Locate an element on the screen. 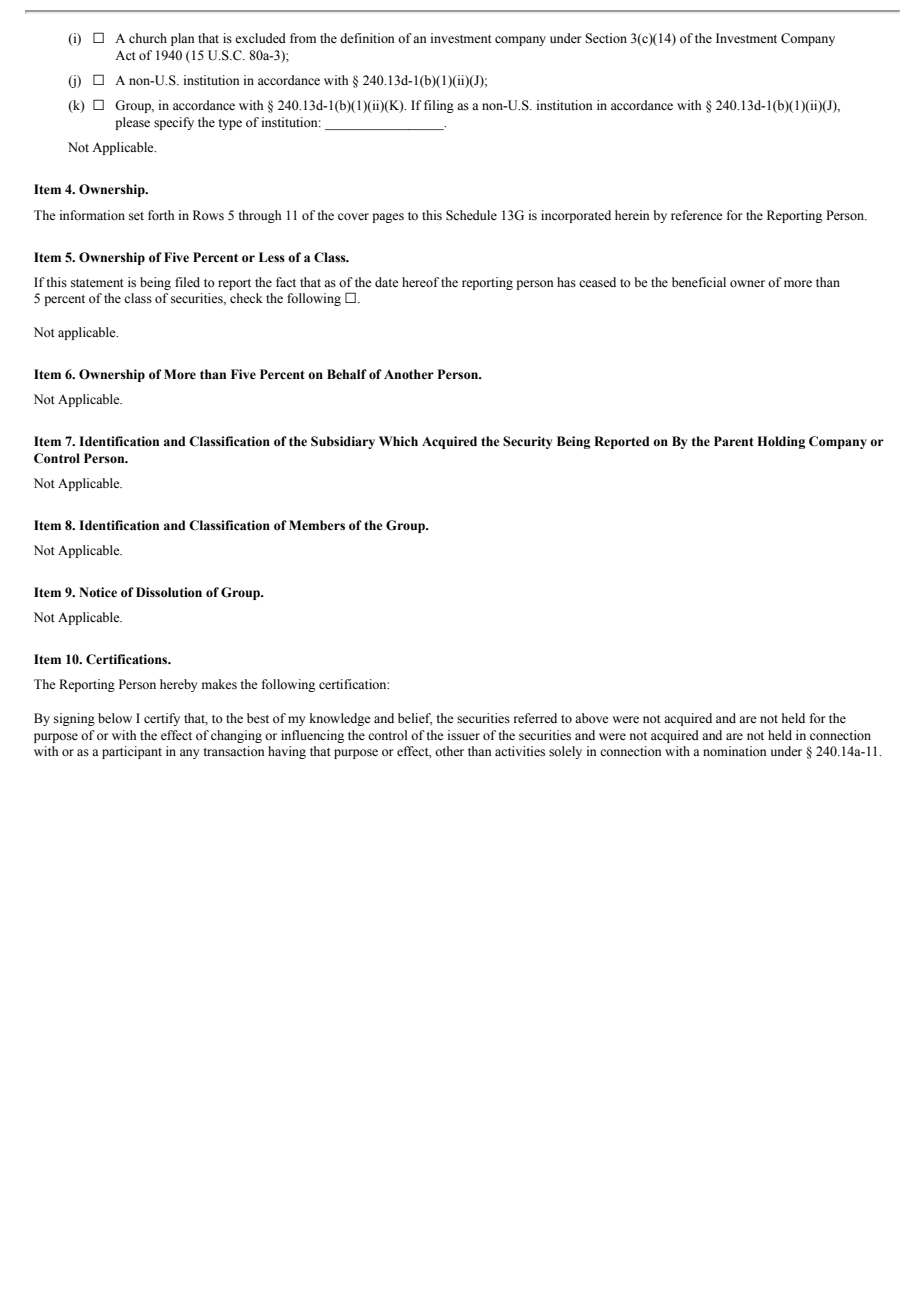  nomination is located at coordinates (735, 751).
